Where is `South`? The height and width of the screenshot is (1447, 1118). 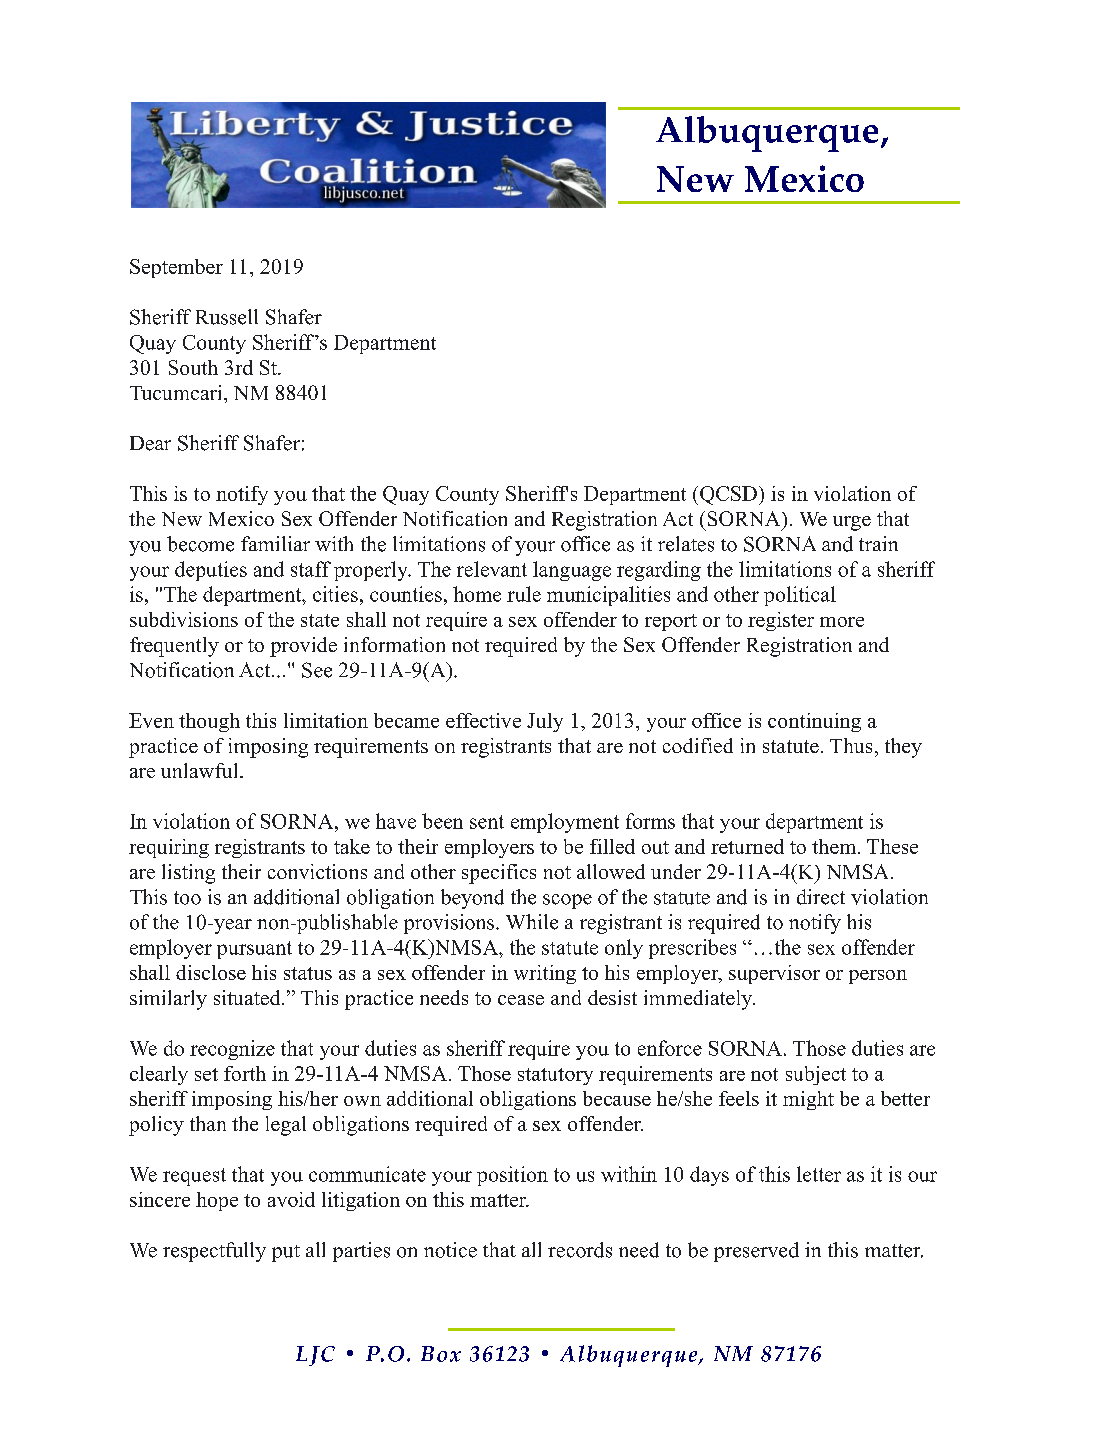
South is located at coordinates (193, 367).
